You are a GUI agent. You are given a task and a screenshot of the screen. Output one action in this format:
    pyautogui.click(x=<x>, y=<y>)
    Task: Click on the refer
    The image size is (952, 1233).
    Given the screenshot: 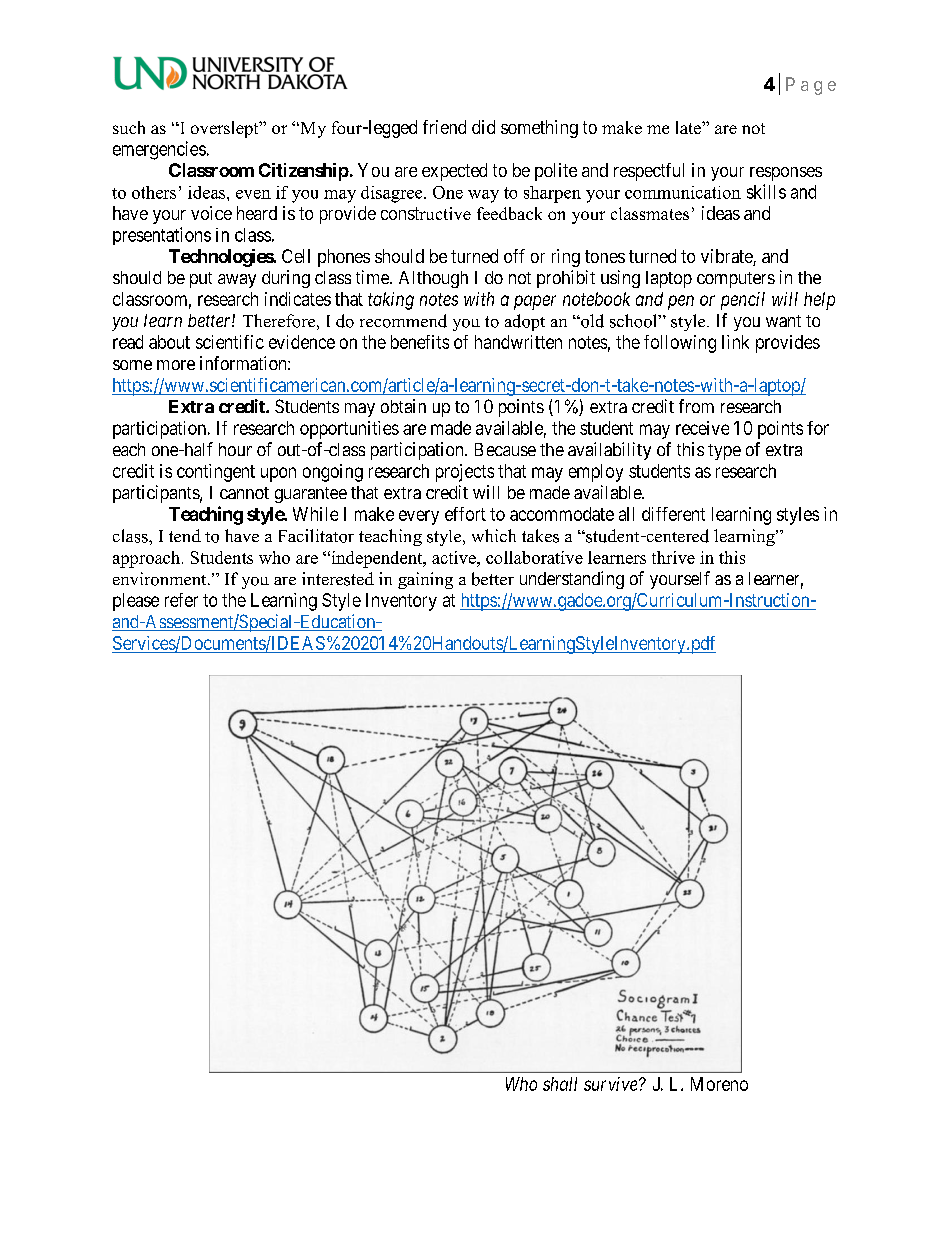 What is the action you would take?
    pyautogui.click(x=181, y=600)
